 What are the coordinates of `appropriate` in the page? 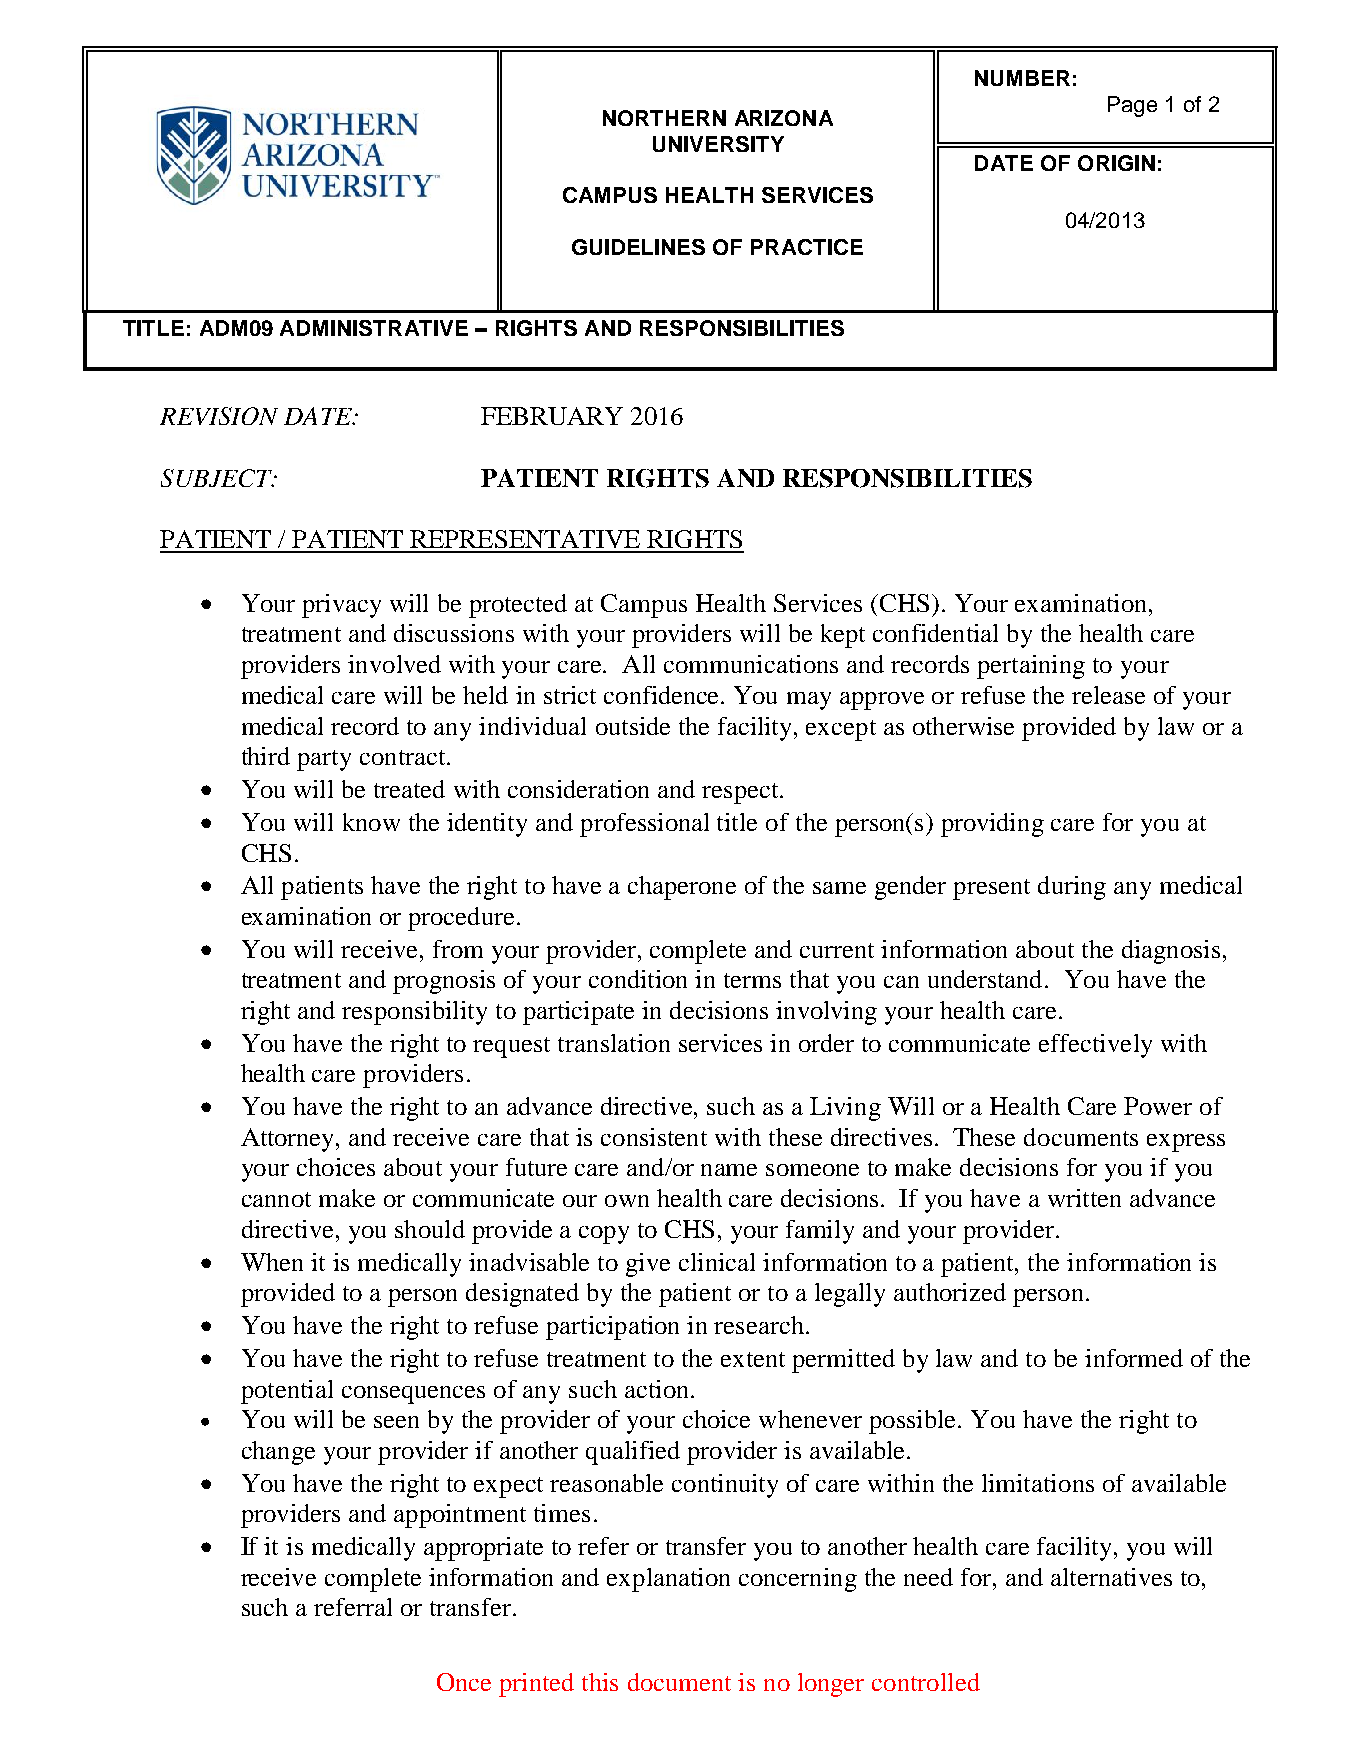 It's located at (483, 1549).
